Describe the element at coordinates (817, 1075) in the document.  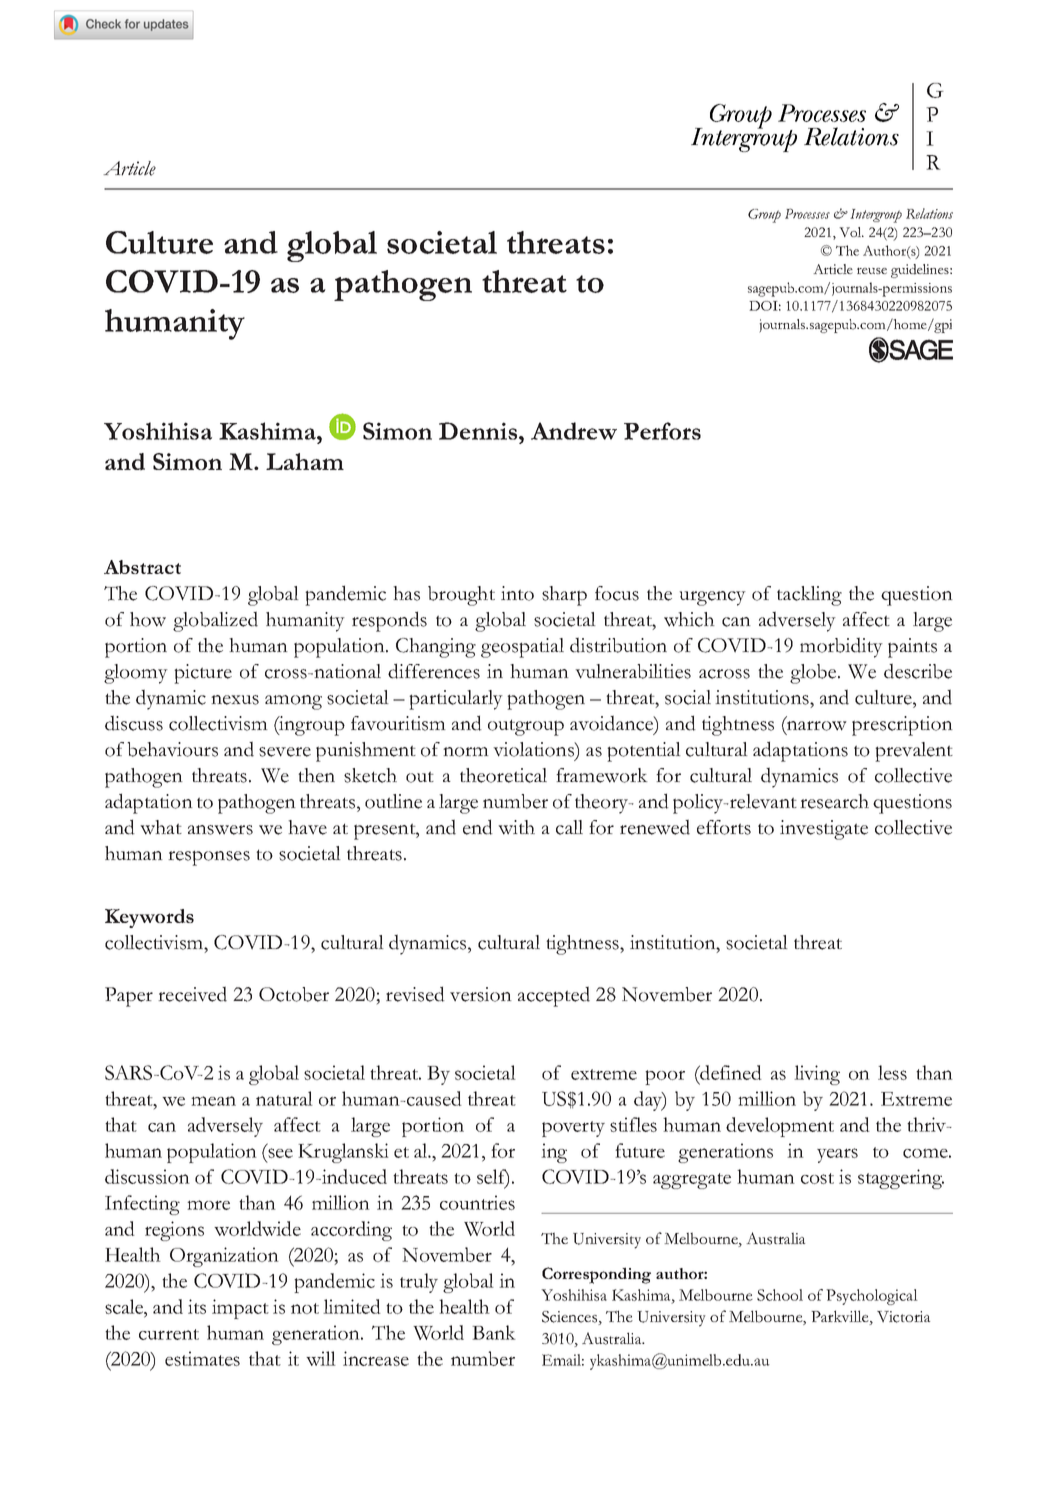
I see `living` at that location.
